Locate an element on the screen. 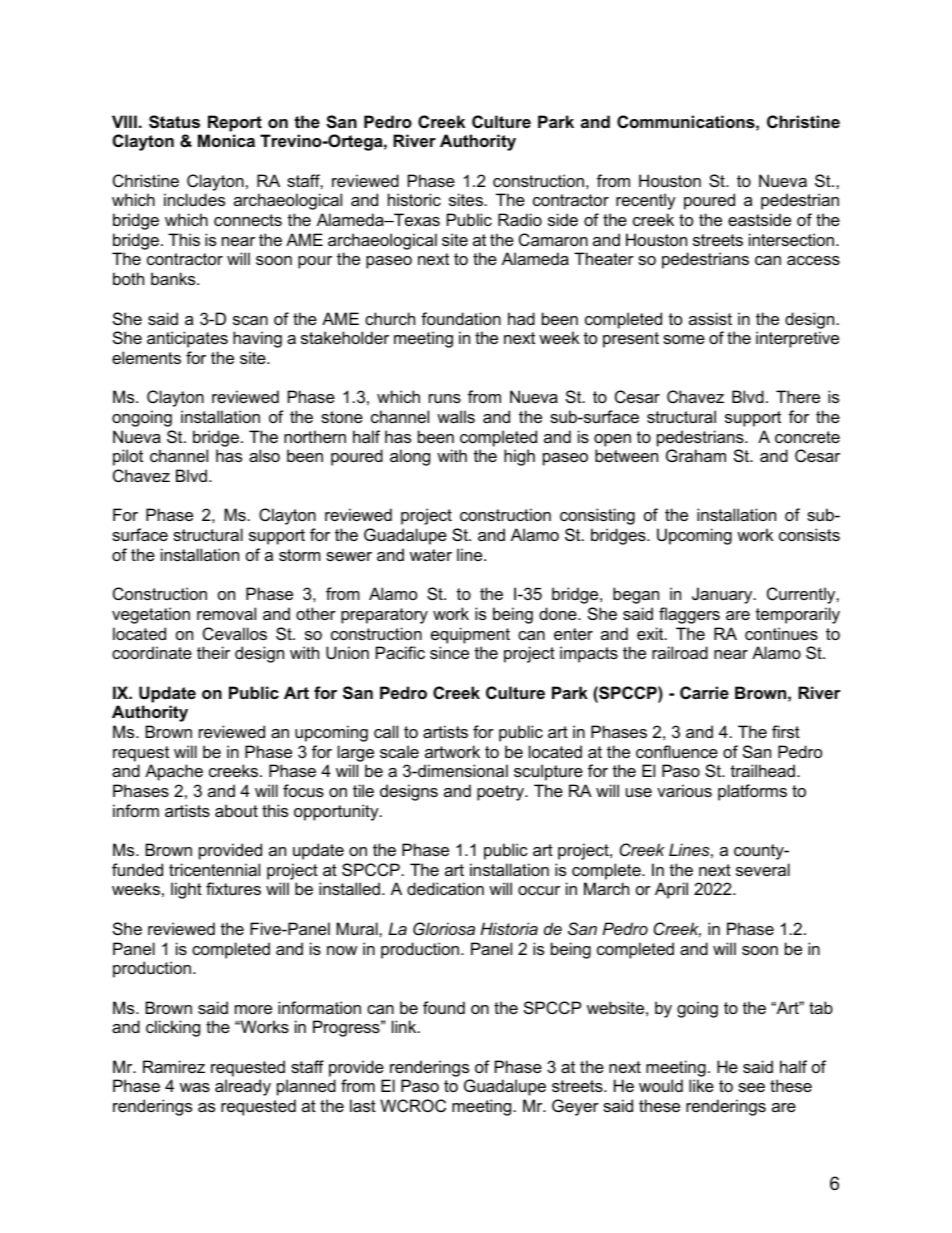 Image resolution: width=952 pixels, height=1233 pixels. recently is located at coordinates (646, 201).
